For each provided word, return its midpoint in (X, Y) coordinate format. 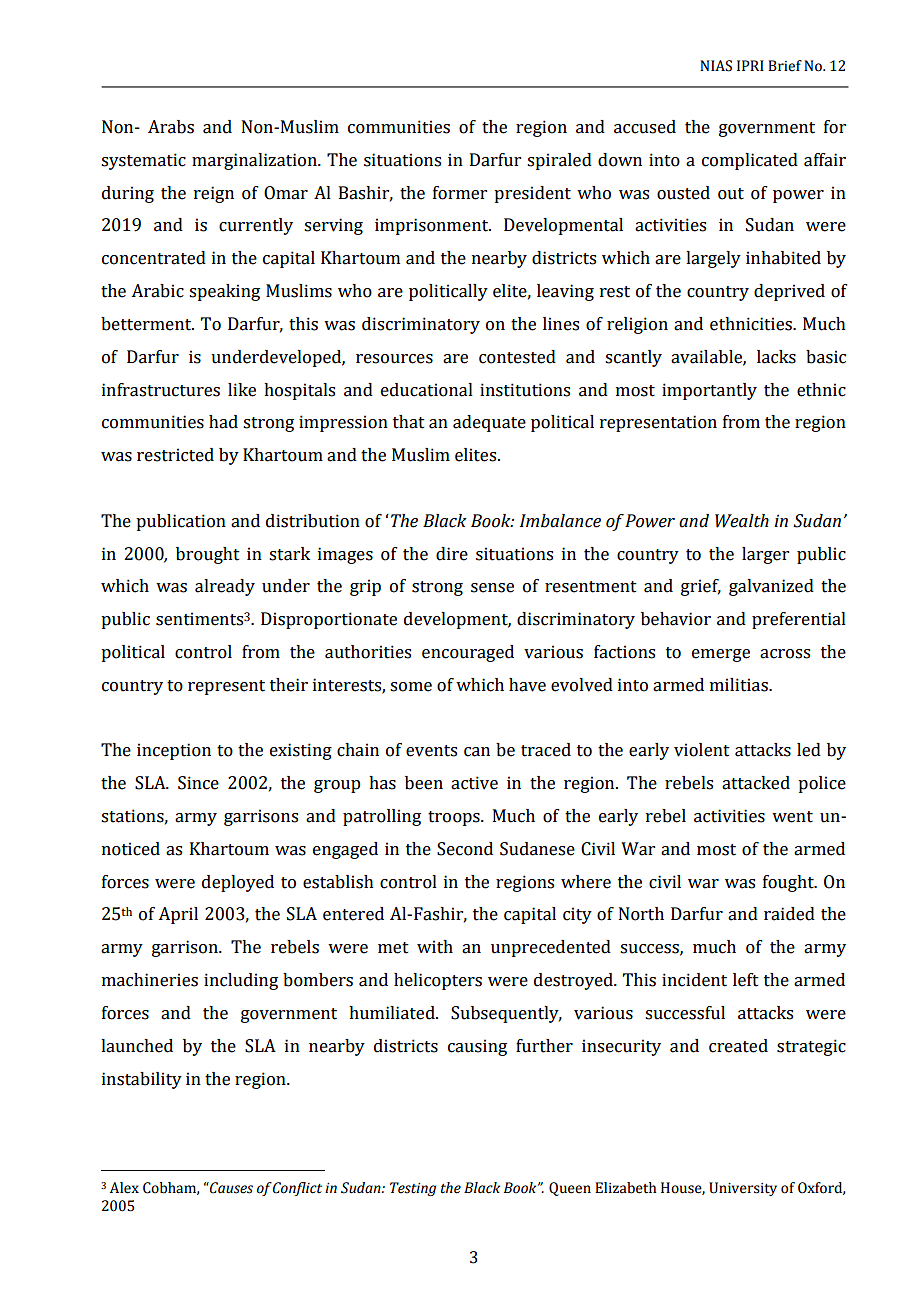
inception (174, 751)
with (435, 947)
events (431, 751)
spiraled (559, 161)
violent (702, 750)
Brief (785, 66)
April (178, 915)
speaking (224, 292)
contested (517, 357)
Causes (230, 1188)
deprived (789, 292)
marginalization (255, 161)
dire (452, 554)
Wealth (742, 521)
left (746, 980)
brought (208, 555)
